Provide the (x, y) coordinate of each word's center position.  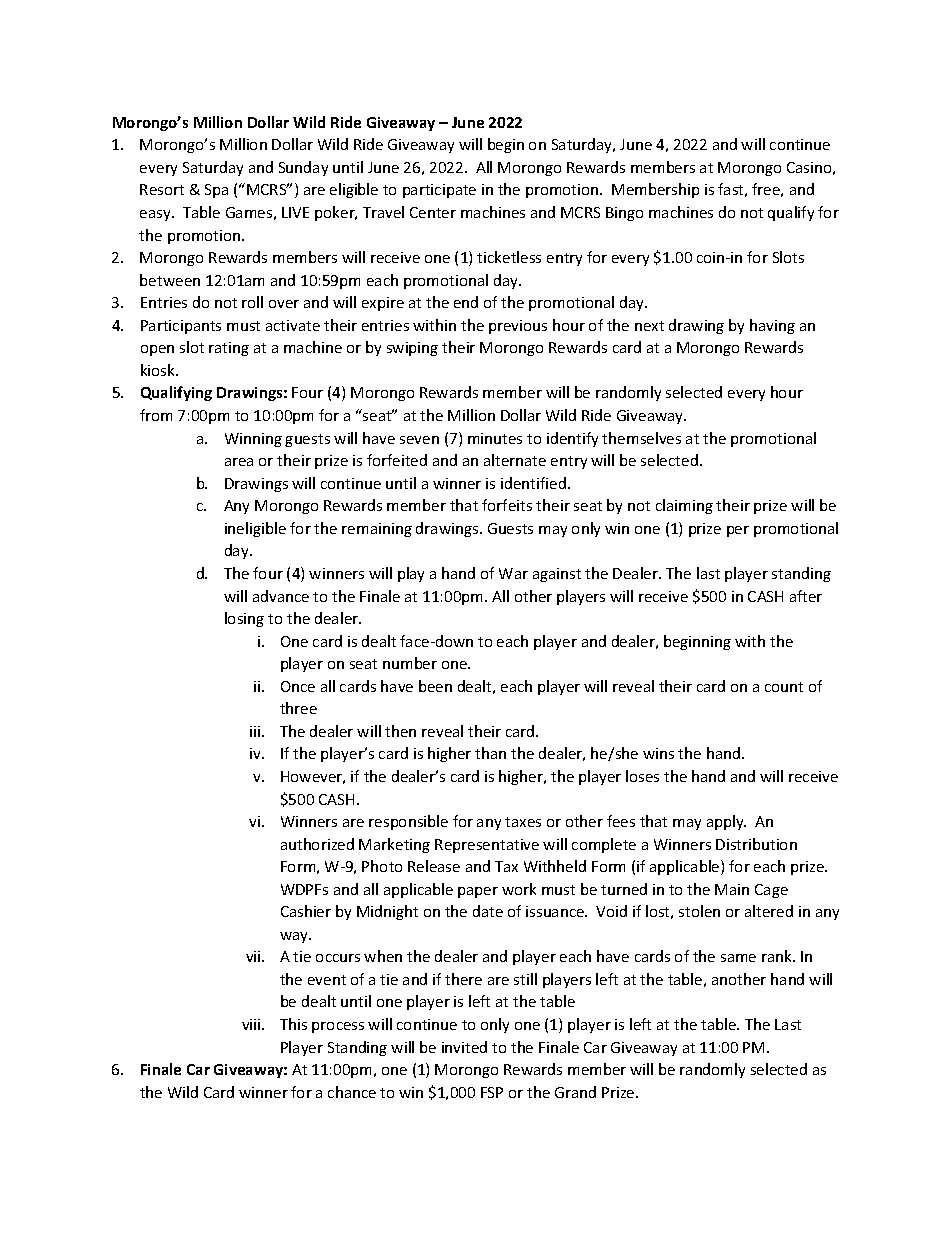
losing (244, 619)
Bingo (624, 214)
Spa (216, 191)
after (806, 596)
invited (464, 1047)
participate (439, 191)
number (410, 663)
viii (252, 1024)
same (738, 958)
